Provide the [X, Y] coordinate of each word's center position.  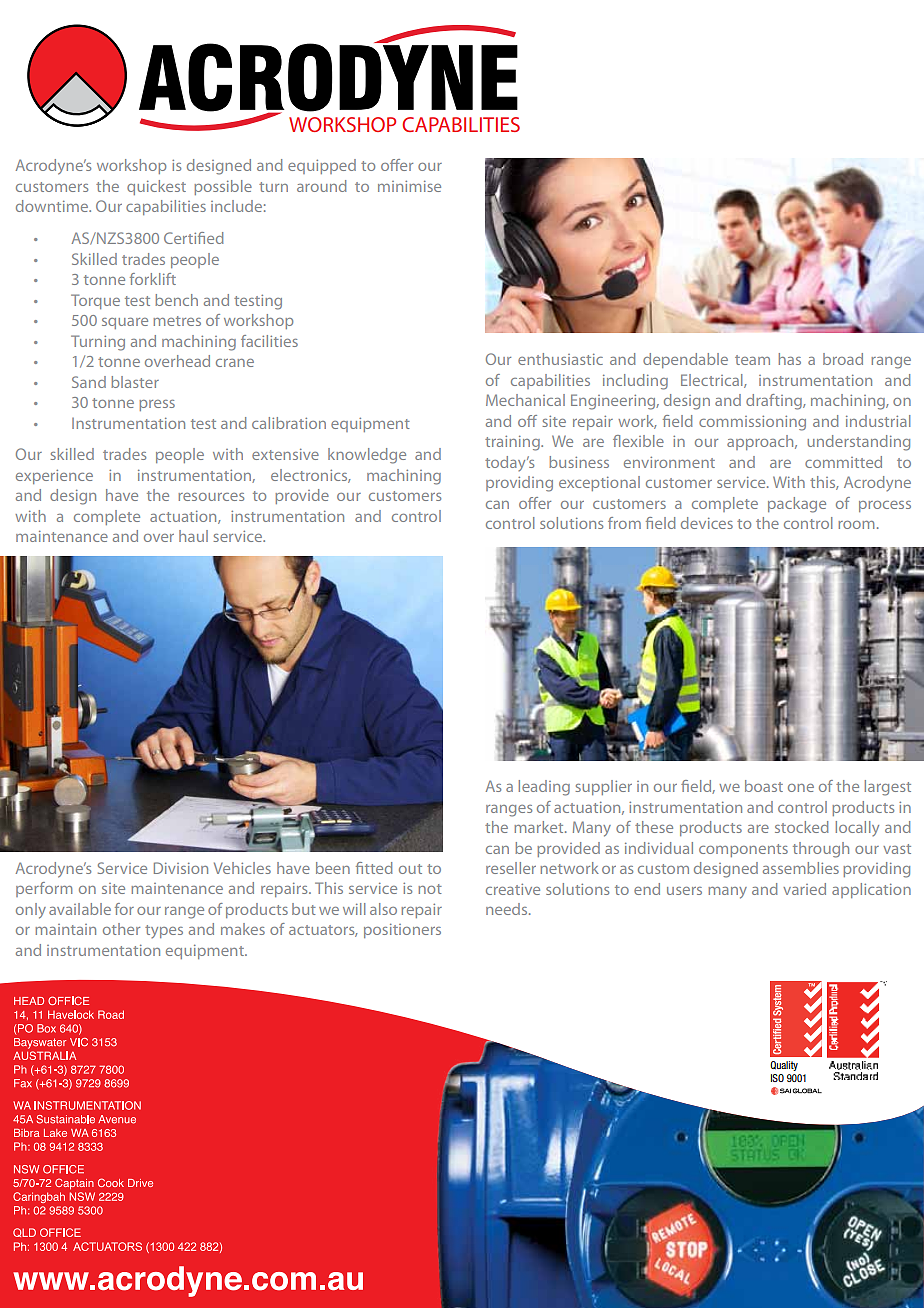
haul [193, 536]
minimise [409, 186]
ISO [777, 1078]
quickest [156, 187]
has [790, 359]
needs [508, 909]
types [164, 931]
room [856, 525]
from [624, 523]
